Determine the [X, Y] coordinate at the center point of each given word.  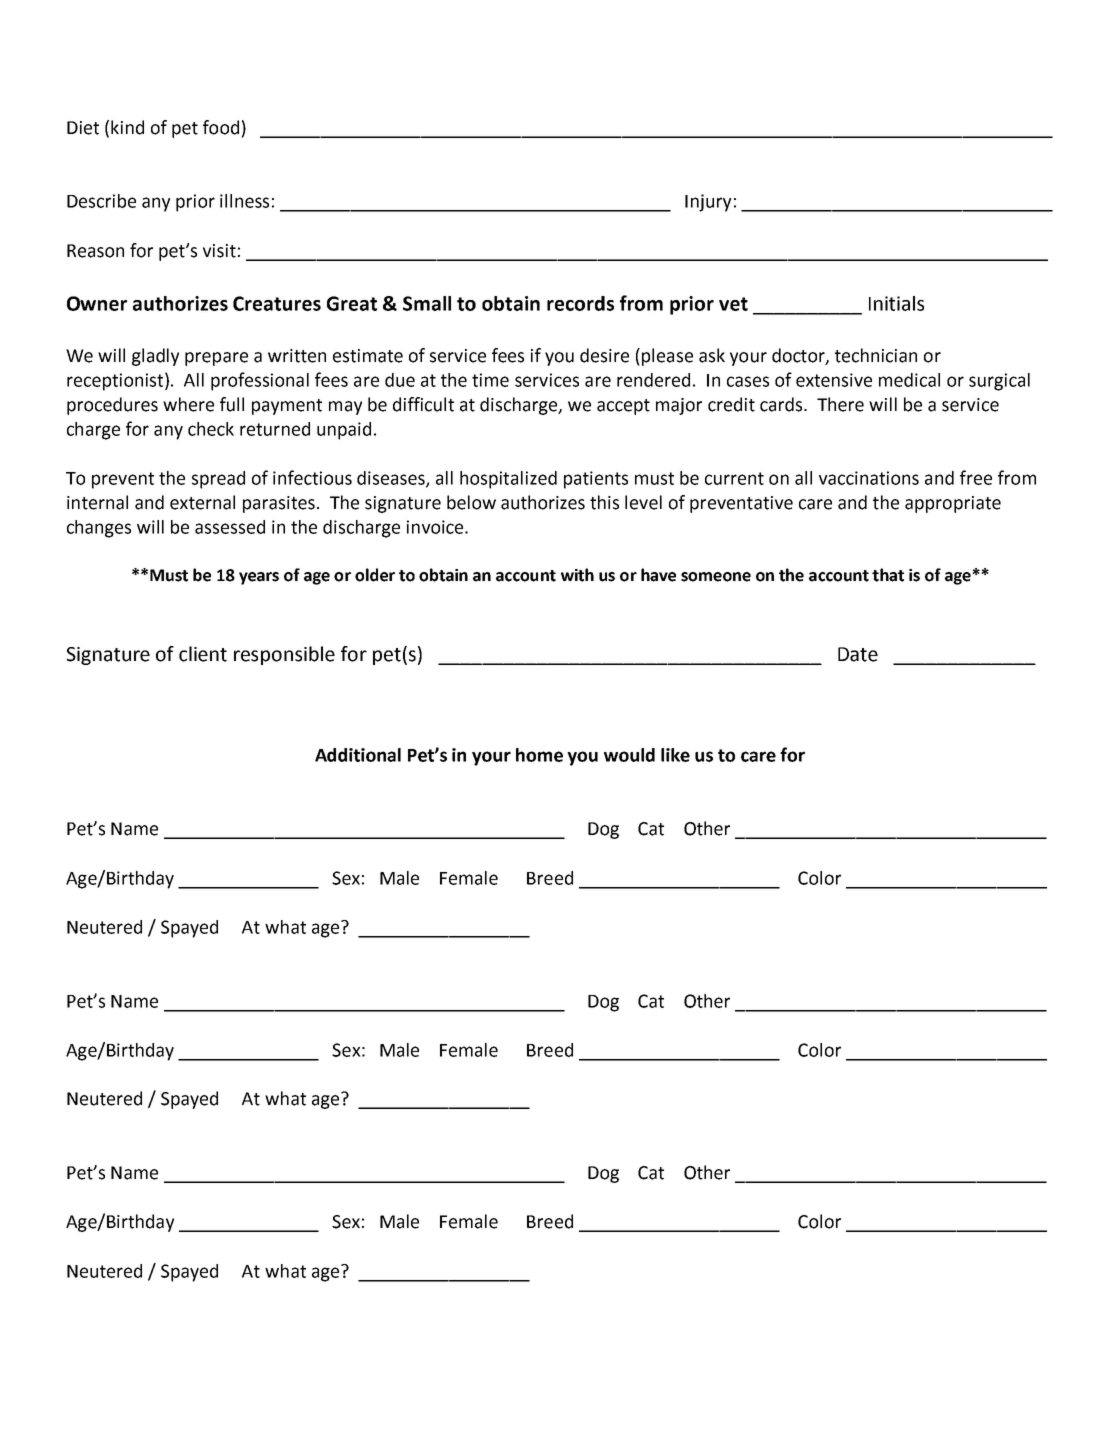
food [221, 127]
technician [876, 355]
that [888, 575]
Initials [896, 303]
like [675, 755]
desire [604, 355]
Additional [358, 755]
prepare [216, 359]
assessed [230, 527]
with [577, 575]
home [539, 755]
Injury [708, 203]
